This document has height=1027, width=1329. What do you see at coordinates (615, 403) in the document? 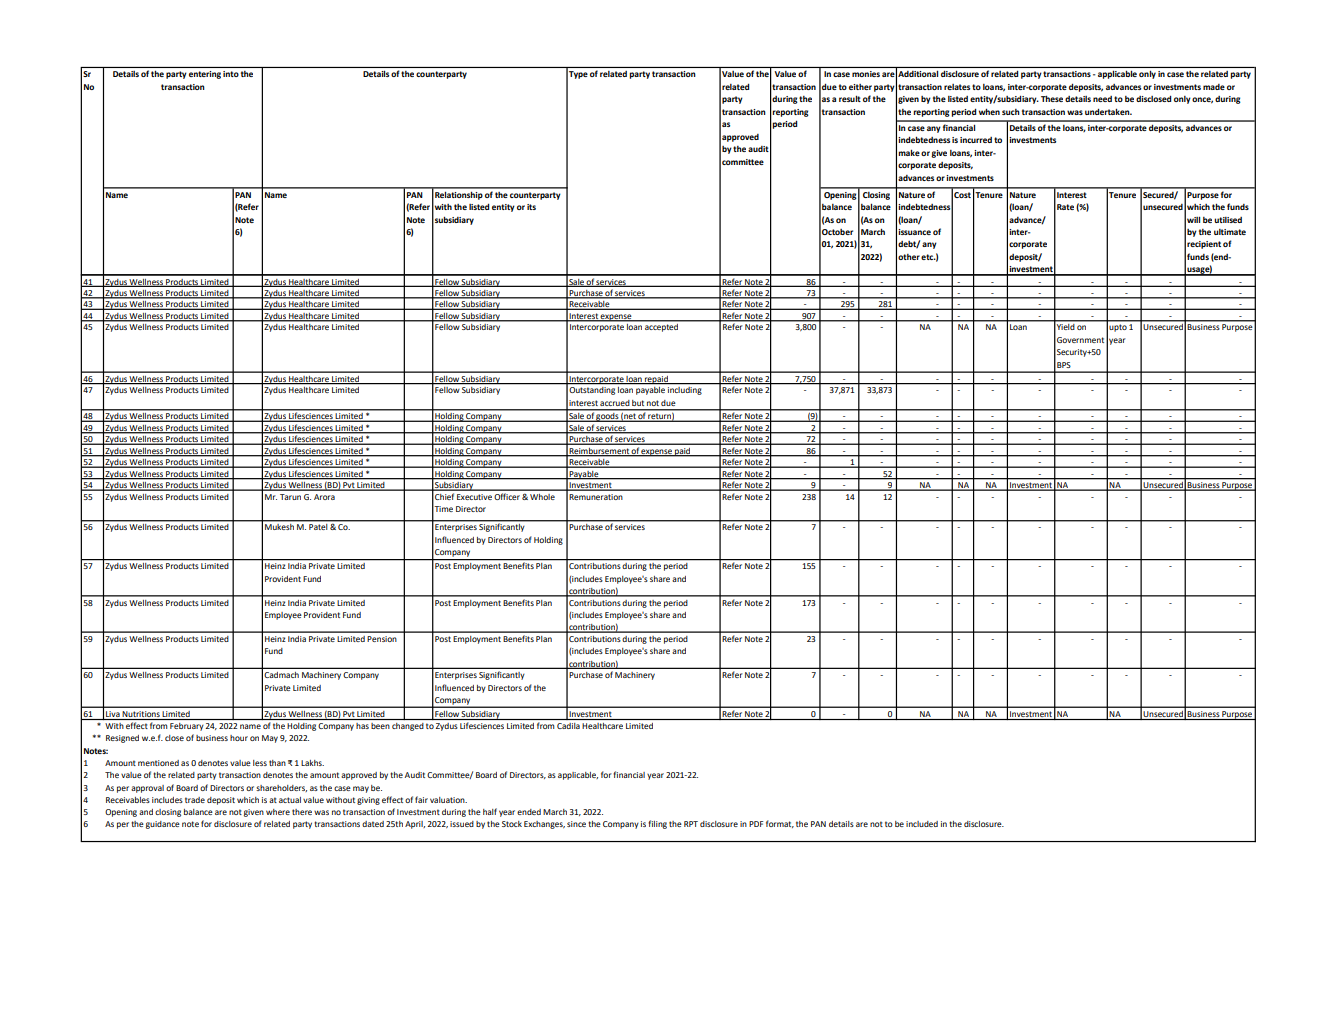
I see `accrued` at bounding box center [615, 403].
